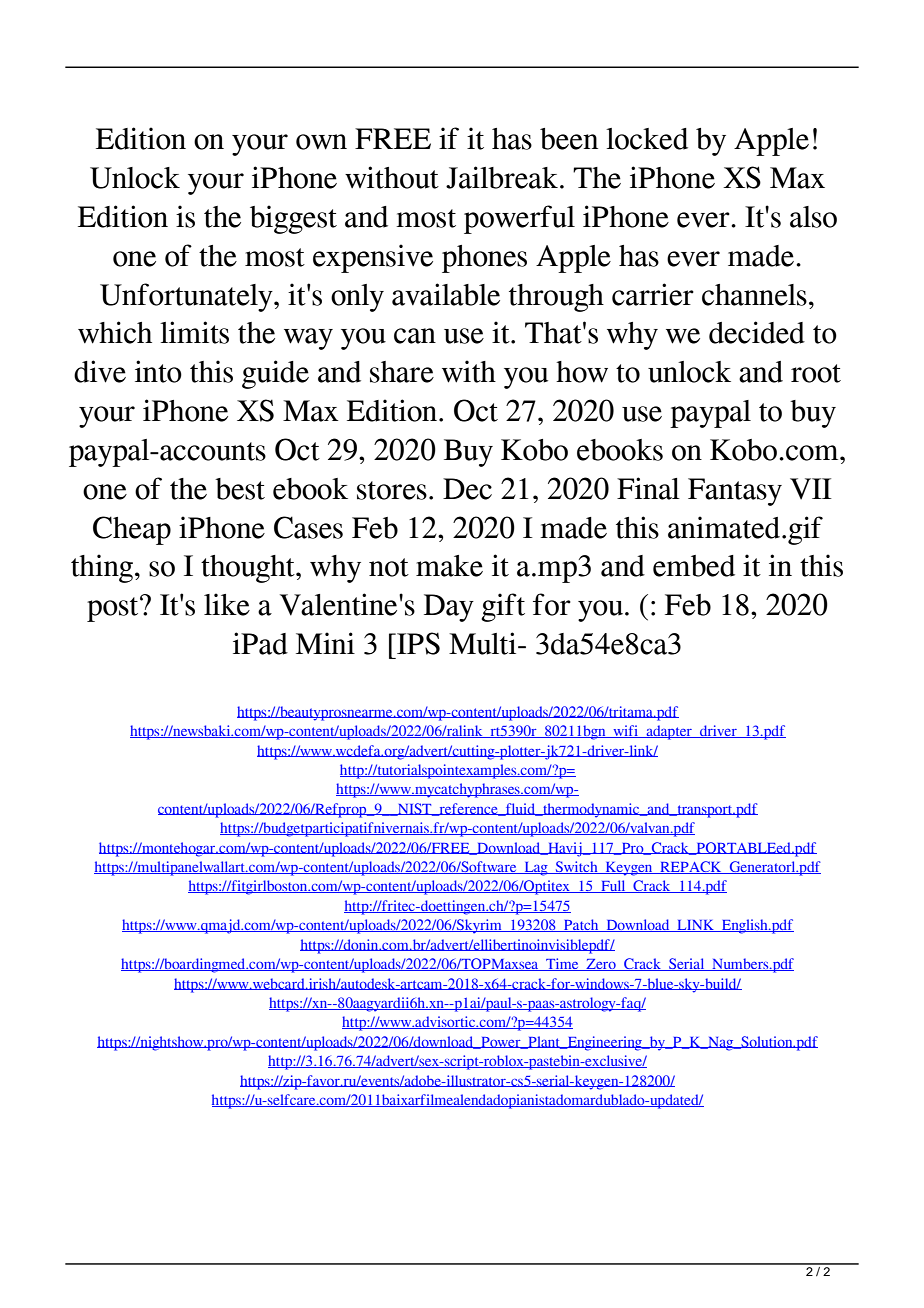 The image size is (924, 1308). I want to click on share, so click(402, 372).
